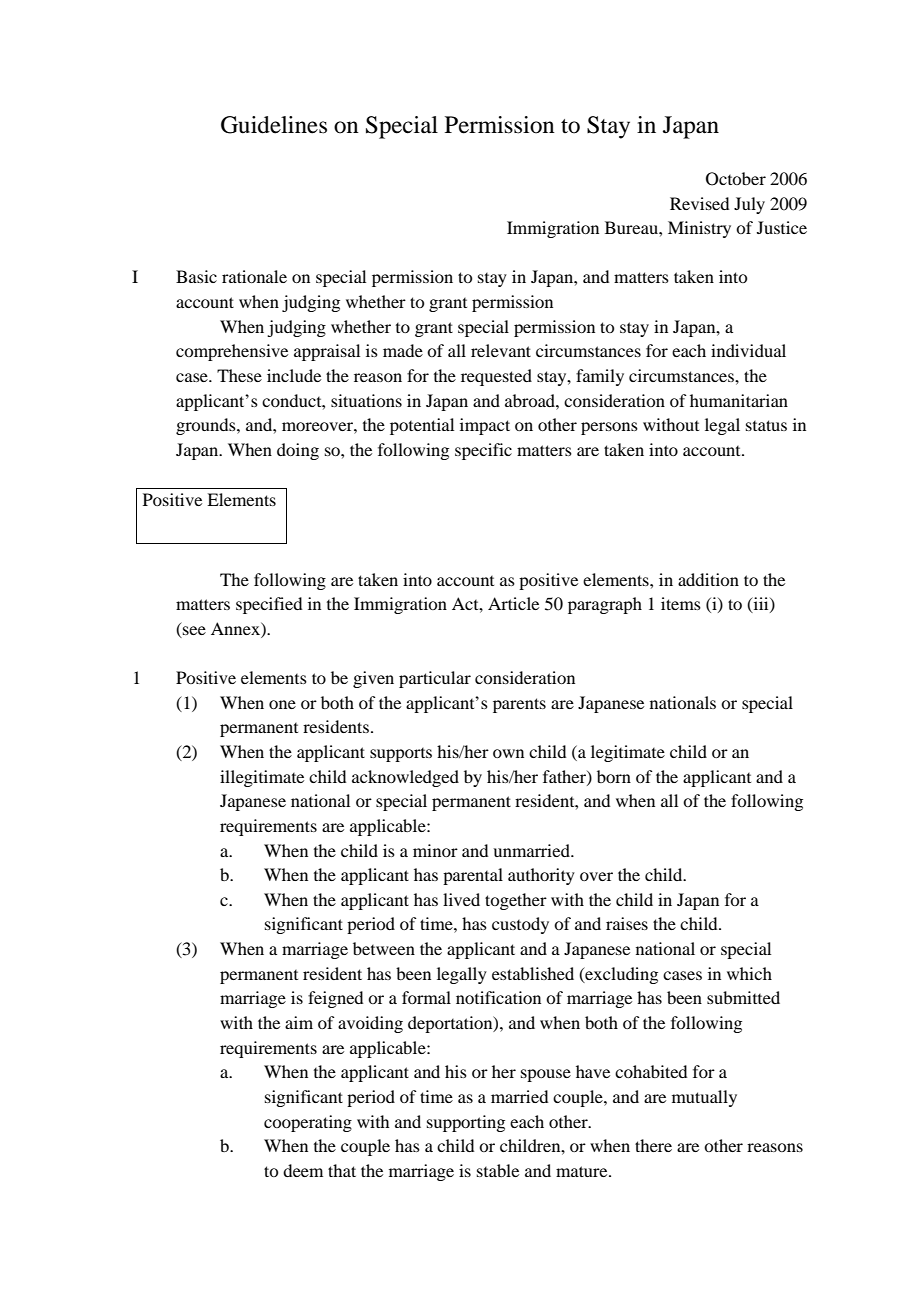  What do you see at coordinates (513, 603) in the screenshot?
I see `Article` at bounding box center [513, 603].
